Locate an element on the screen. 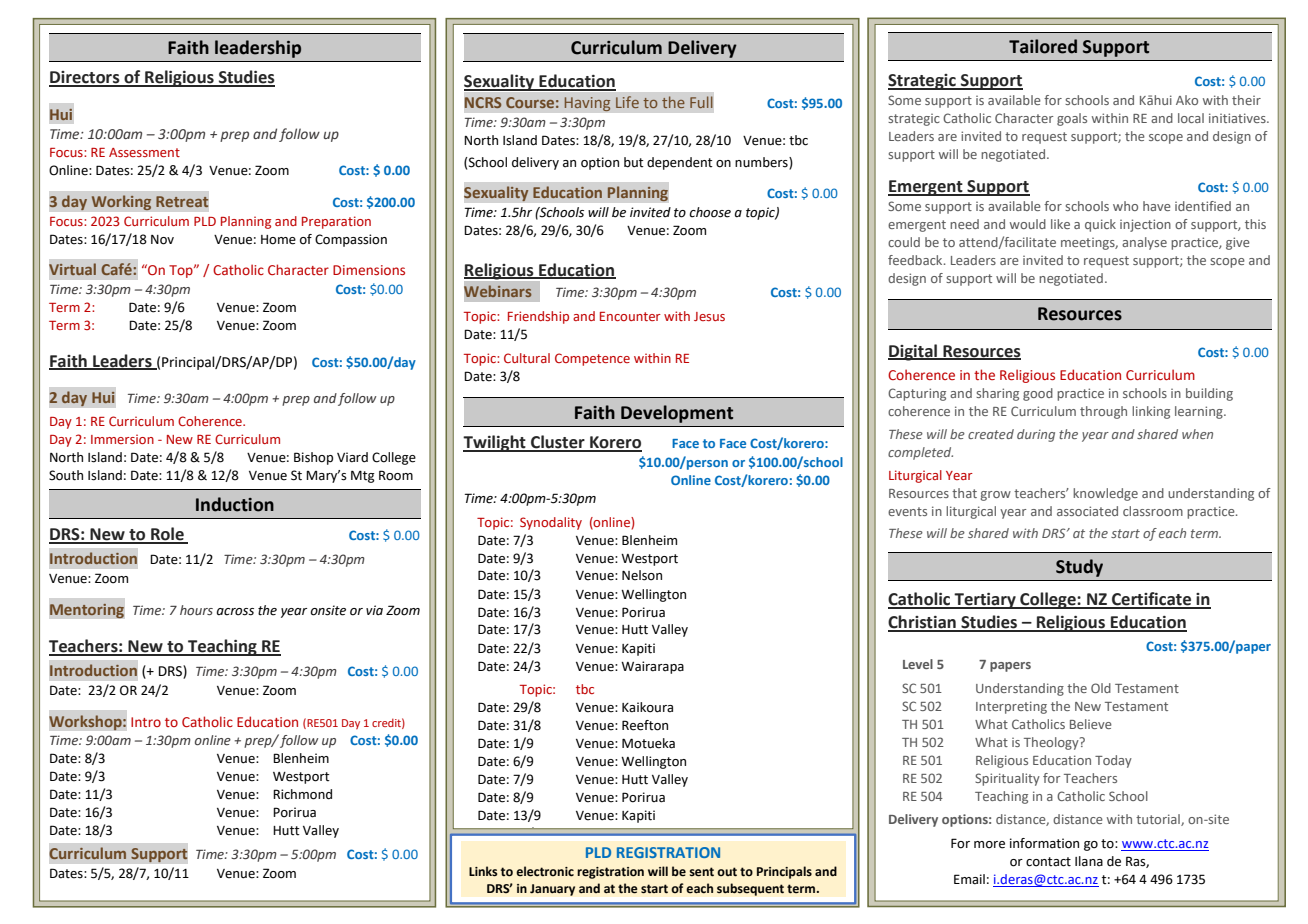 The image size is (1308, 924). Nov is located at coordinates (162, 240).
